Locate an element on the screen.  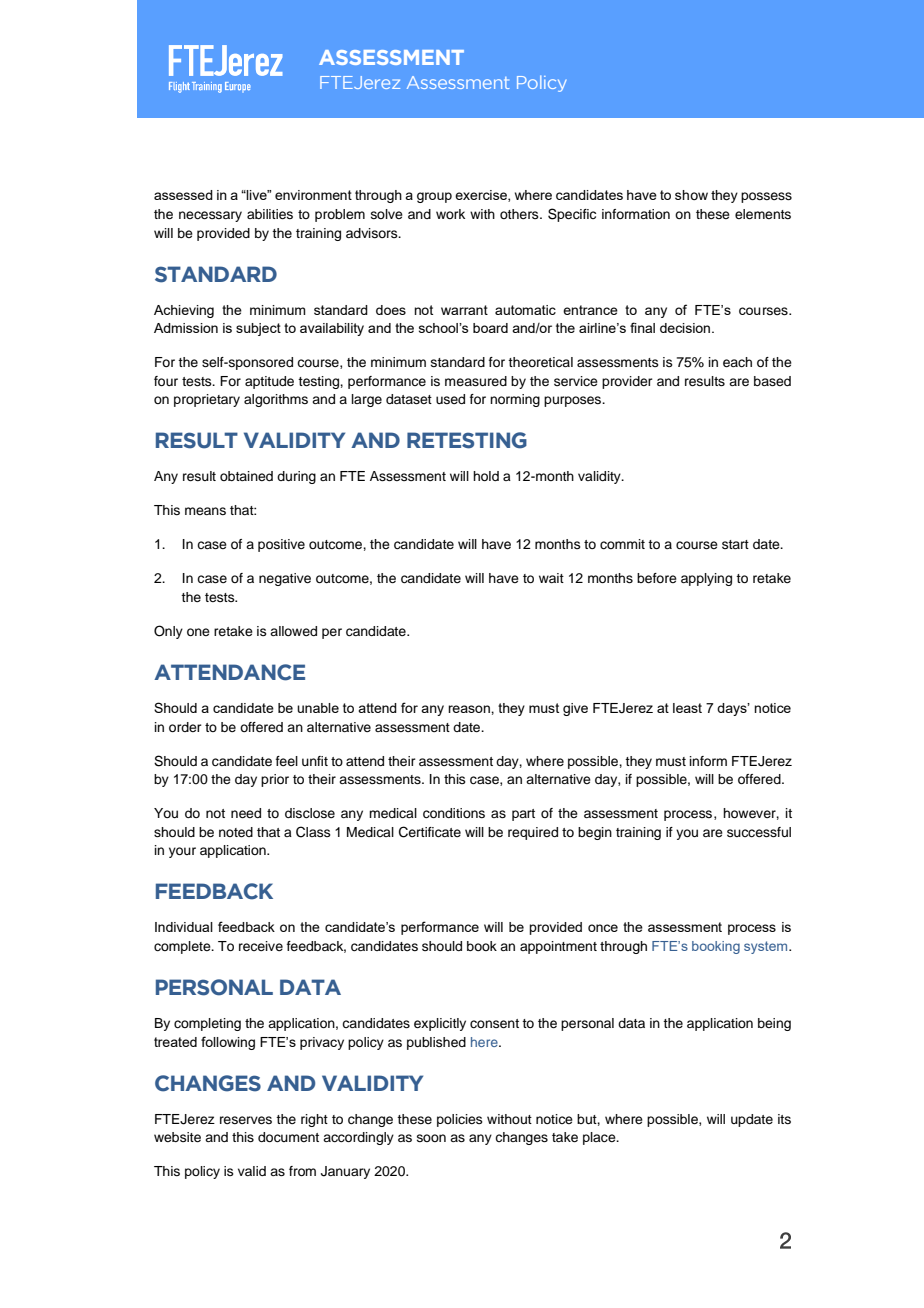
necessary is located at coordinates (210, 216).
